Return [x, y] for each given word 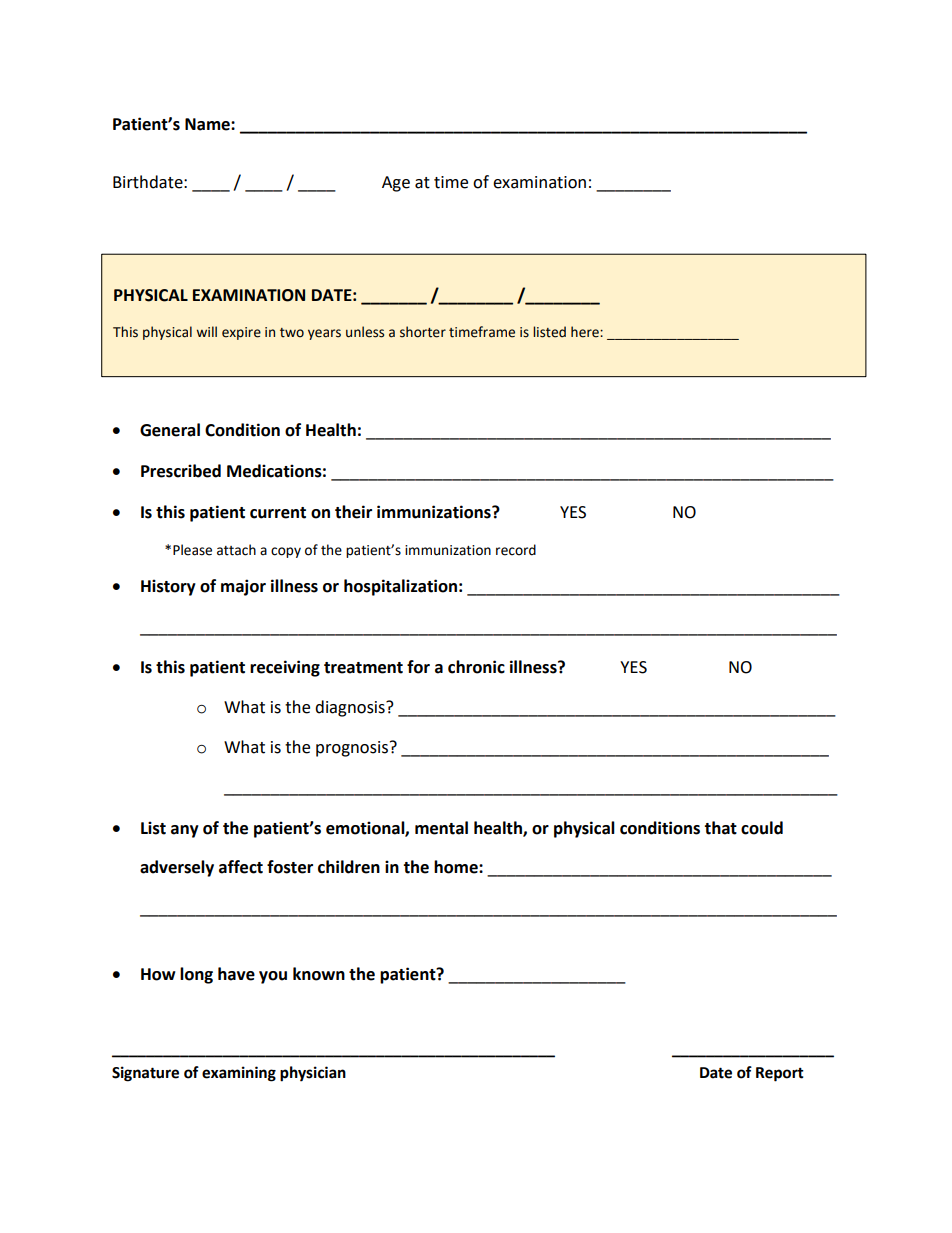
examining [239, 1074]
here [586, 332]
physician [313, 1074]
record [516, 550]
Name [208, 124]
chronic [476, 667]
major [243, 587]
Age [396, 184]
